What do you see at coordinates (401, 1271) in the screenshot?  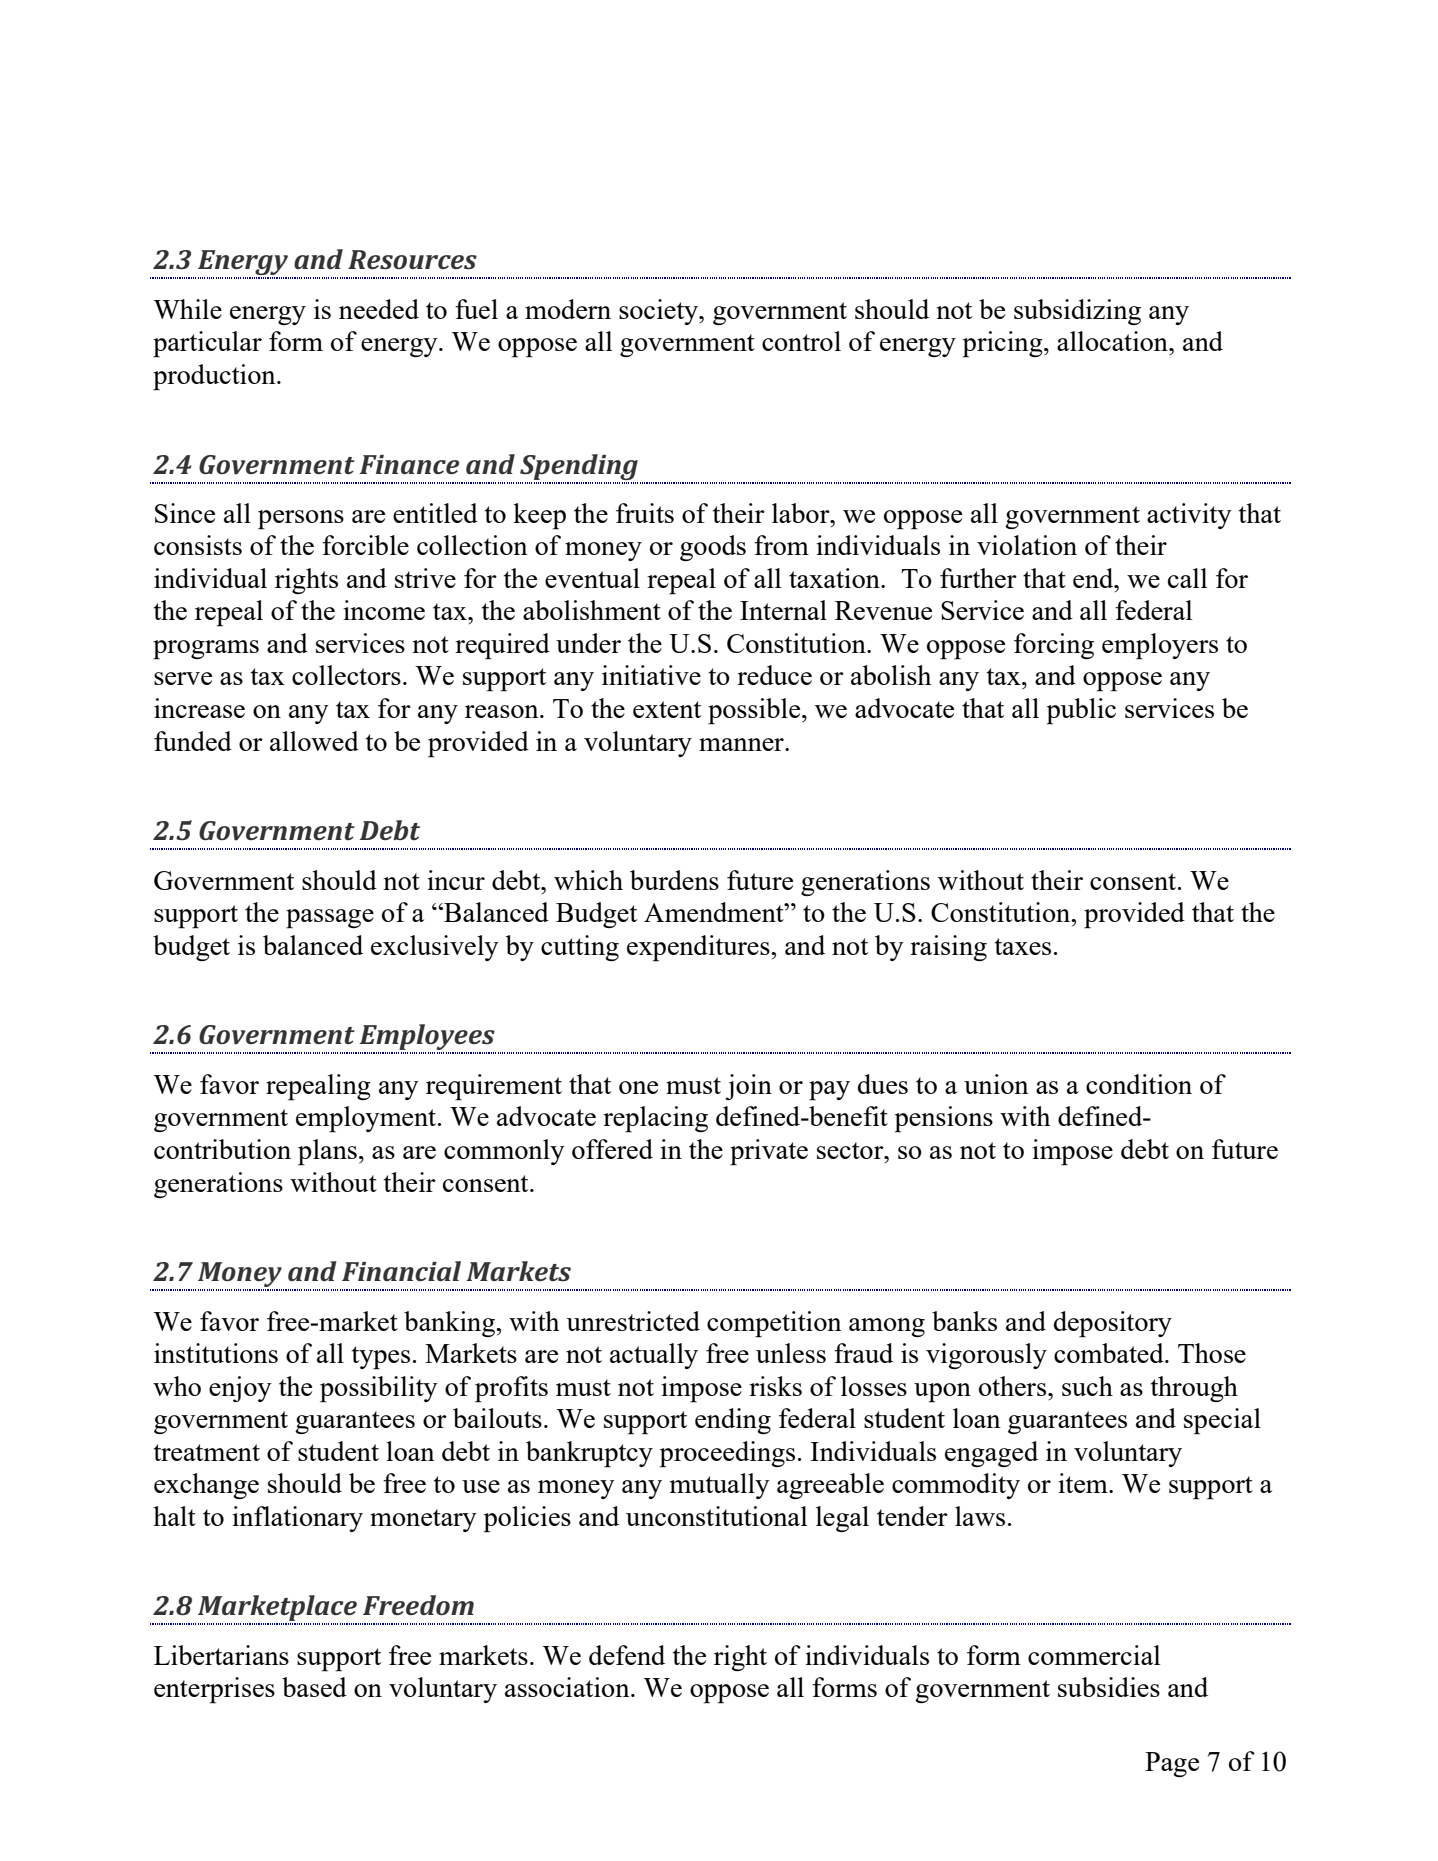 I see `Financial` at bounding box center [401, 1271].
